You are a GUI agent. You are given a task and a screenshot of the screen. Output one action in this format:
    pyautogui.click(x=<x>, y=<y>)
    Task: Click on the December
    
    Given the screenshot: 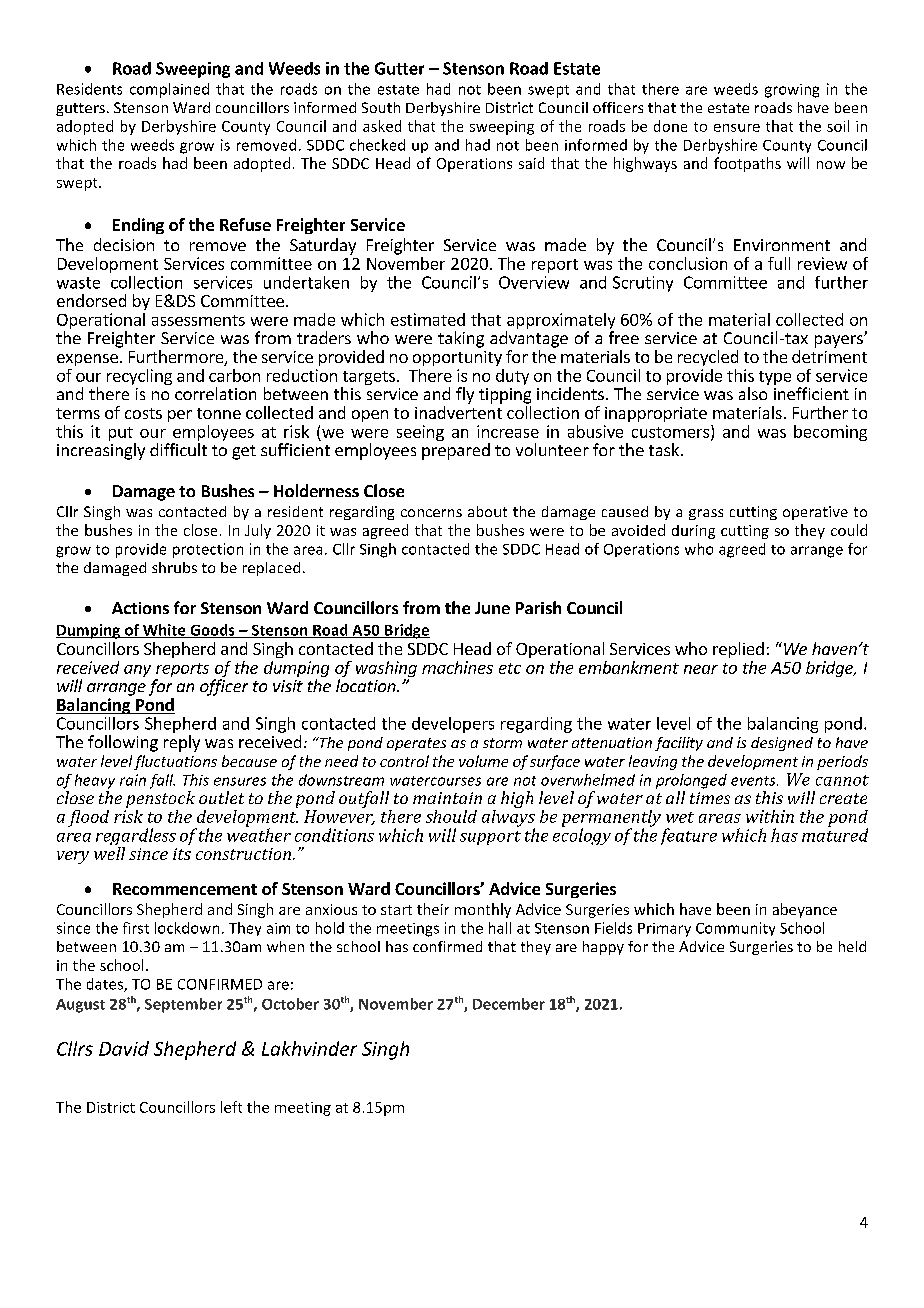 What is the action you would take?
    pyautogui.click(x=509, y=1004)
